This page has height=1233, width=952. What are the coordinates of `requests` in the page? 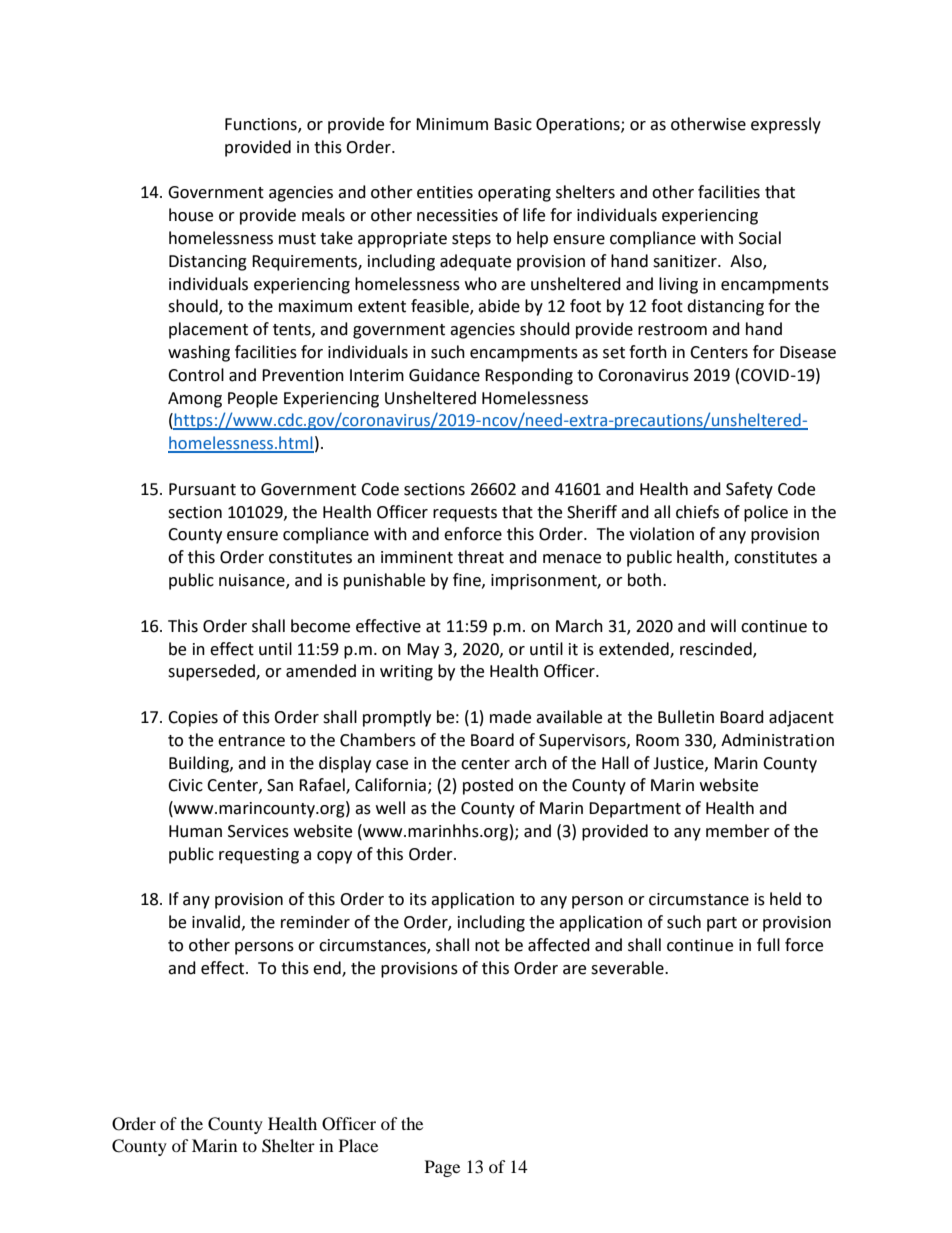 It's located at (465, 514).
